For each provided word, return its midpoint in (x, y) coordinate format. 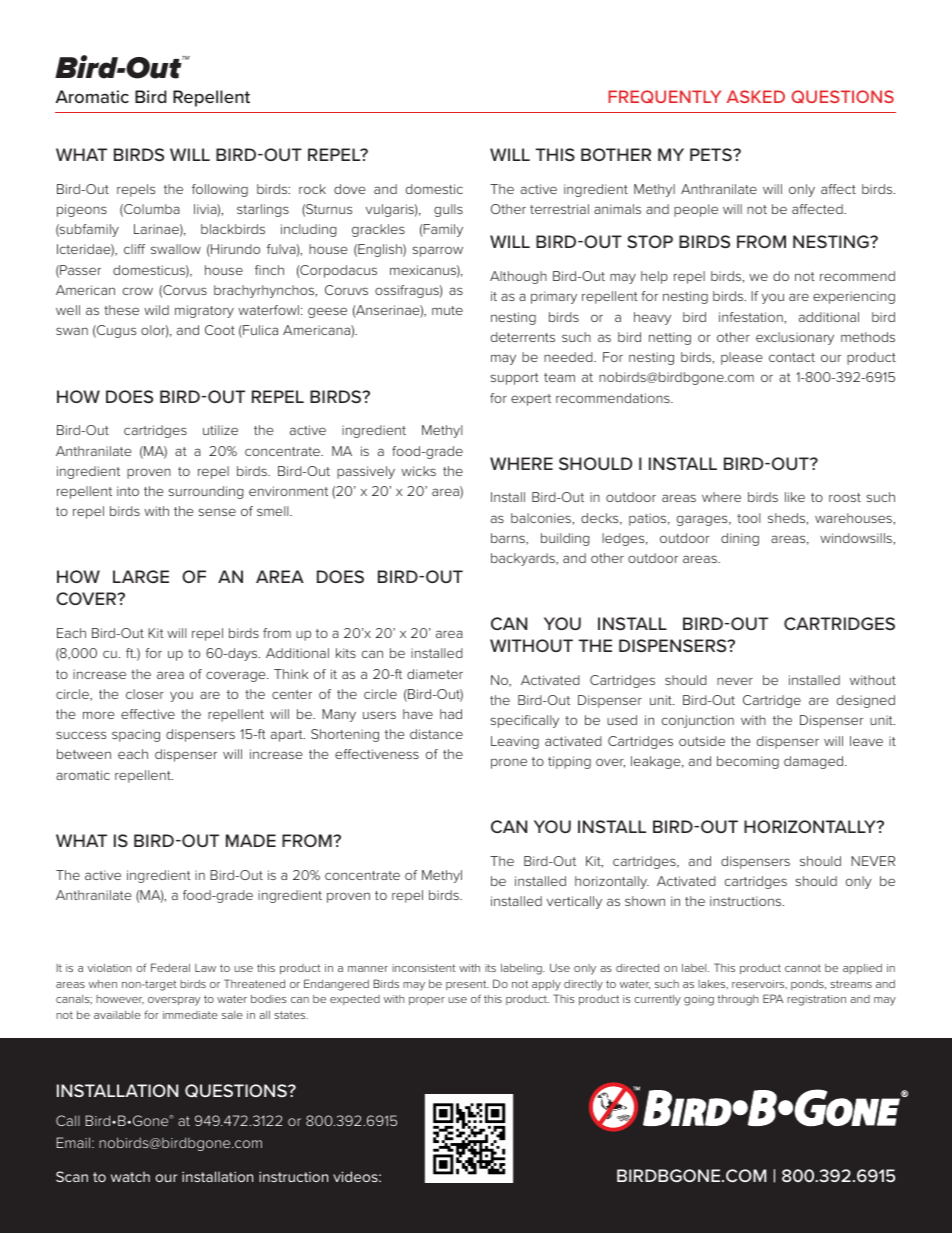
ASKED (756, 96)
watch (130, 1176)
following (220, 190)
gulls (448, 210)
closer (145, 694)
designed (866, 701)
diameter (435, 674)
